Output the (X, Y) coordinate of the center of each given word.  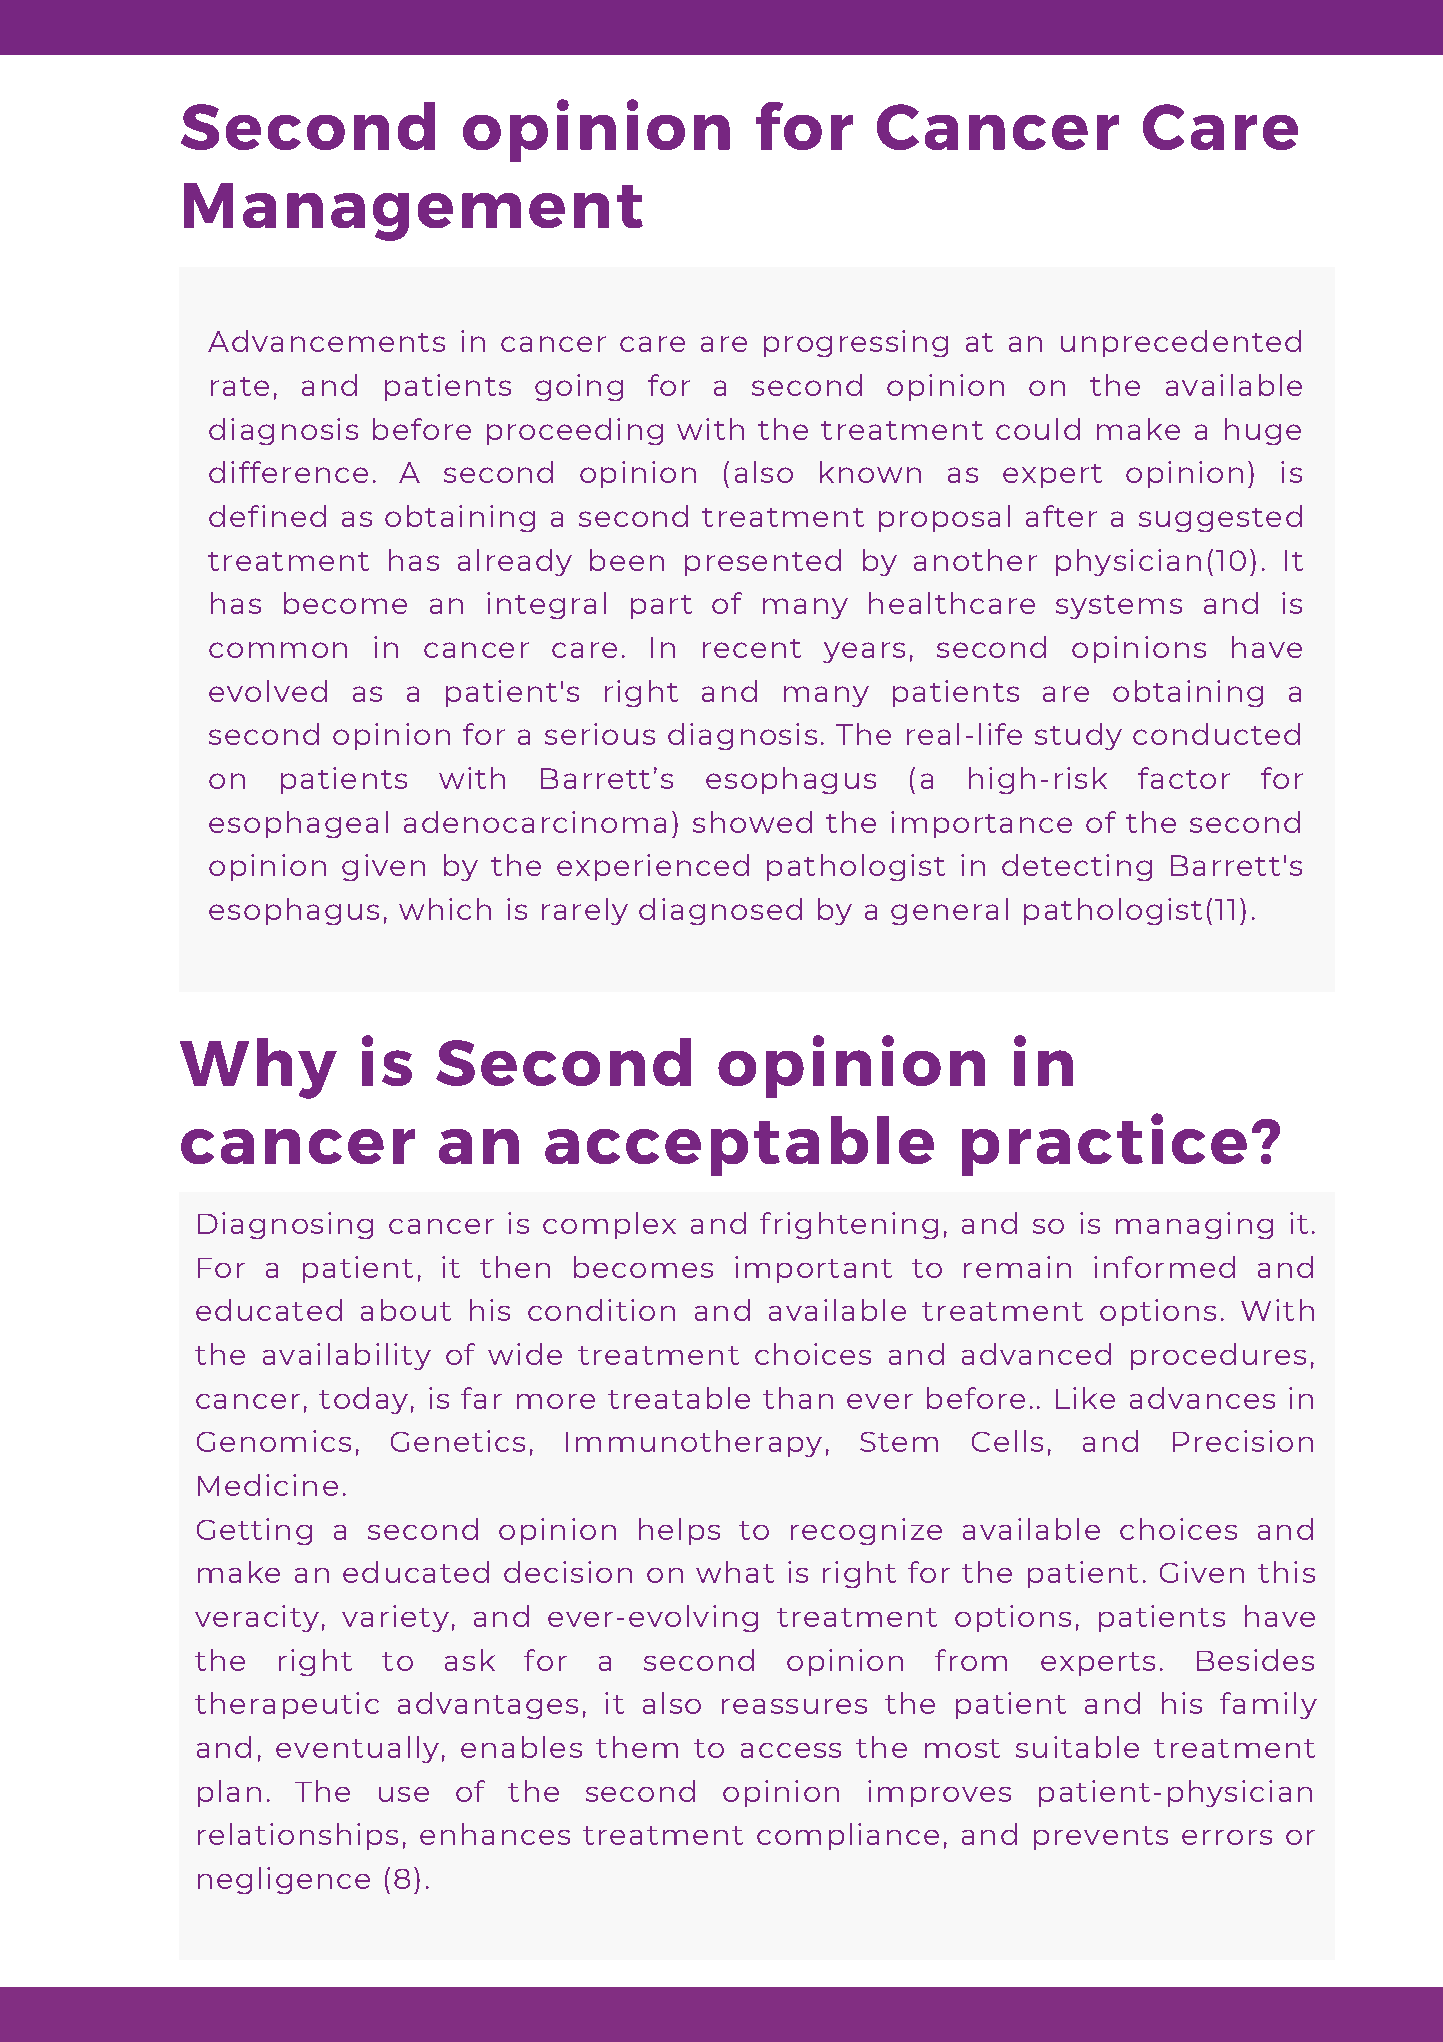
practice (1104, 1144)
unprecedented (1181, 343)
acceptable (739, 1146)
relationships (298, 1836)
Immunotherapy (694, 1443)
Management (413, 212)
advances (1202, 1398)
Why (258, 1068)
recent (752, 648)
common (278, 650)
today (363, 1400)
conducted (1216, 734)
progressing (856, 343)
